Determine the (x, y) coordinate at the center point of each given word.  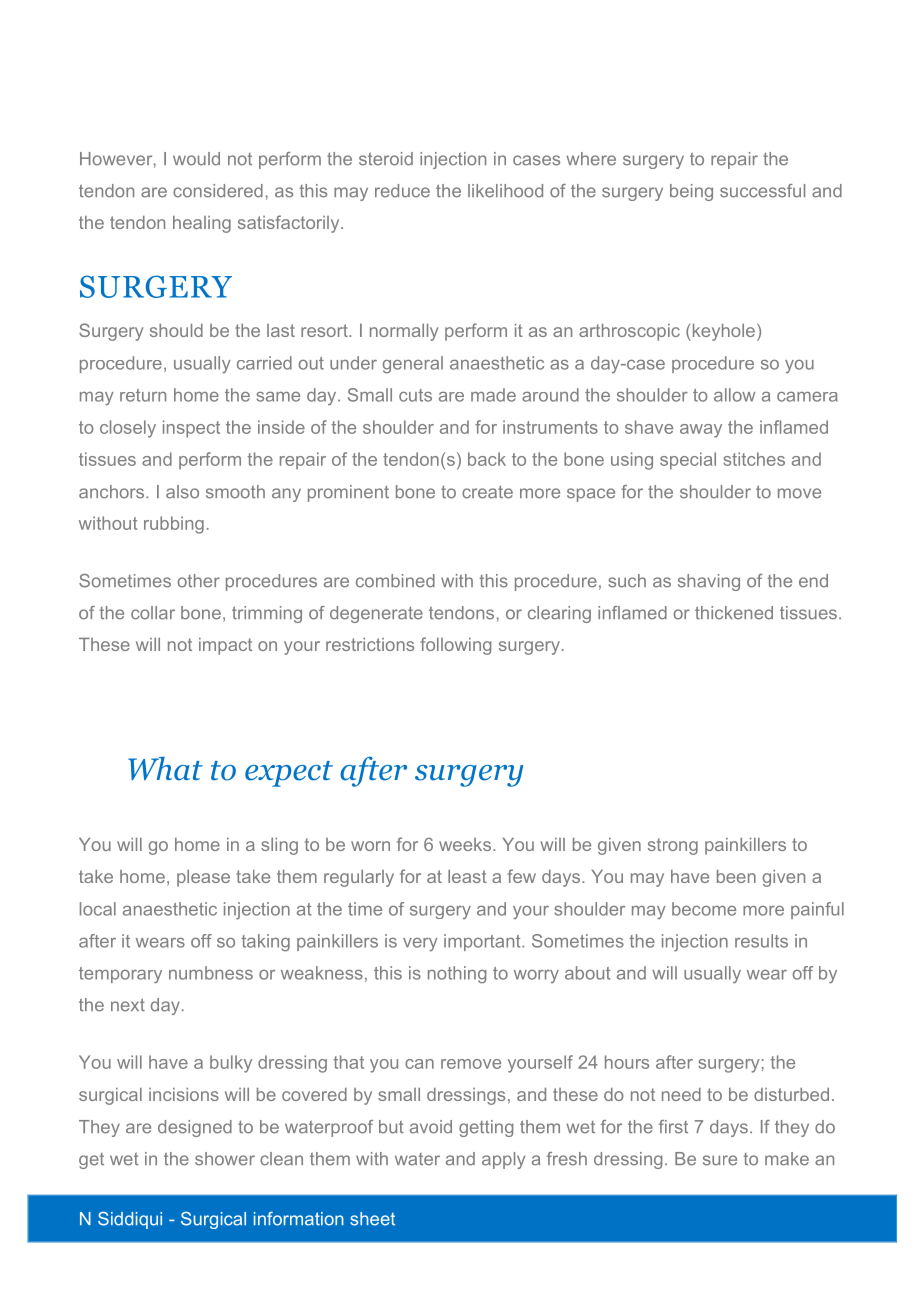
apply (503, 1160)
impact (225, 646)
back (487, 459)
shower (225, 1159)
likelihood (505, 191)
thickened (734, 613)
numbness (211, 973)
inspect (191, 429)
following (455, 646)
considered (218, 191)
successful (762, 191)
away (701, 431)
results (761, 941)
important (483, 942)
